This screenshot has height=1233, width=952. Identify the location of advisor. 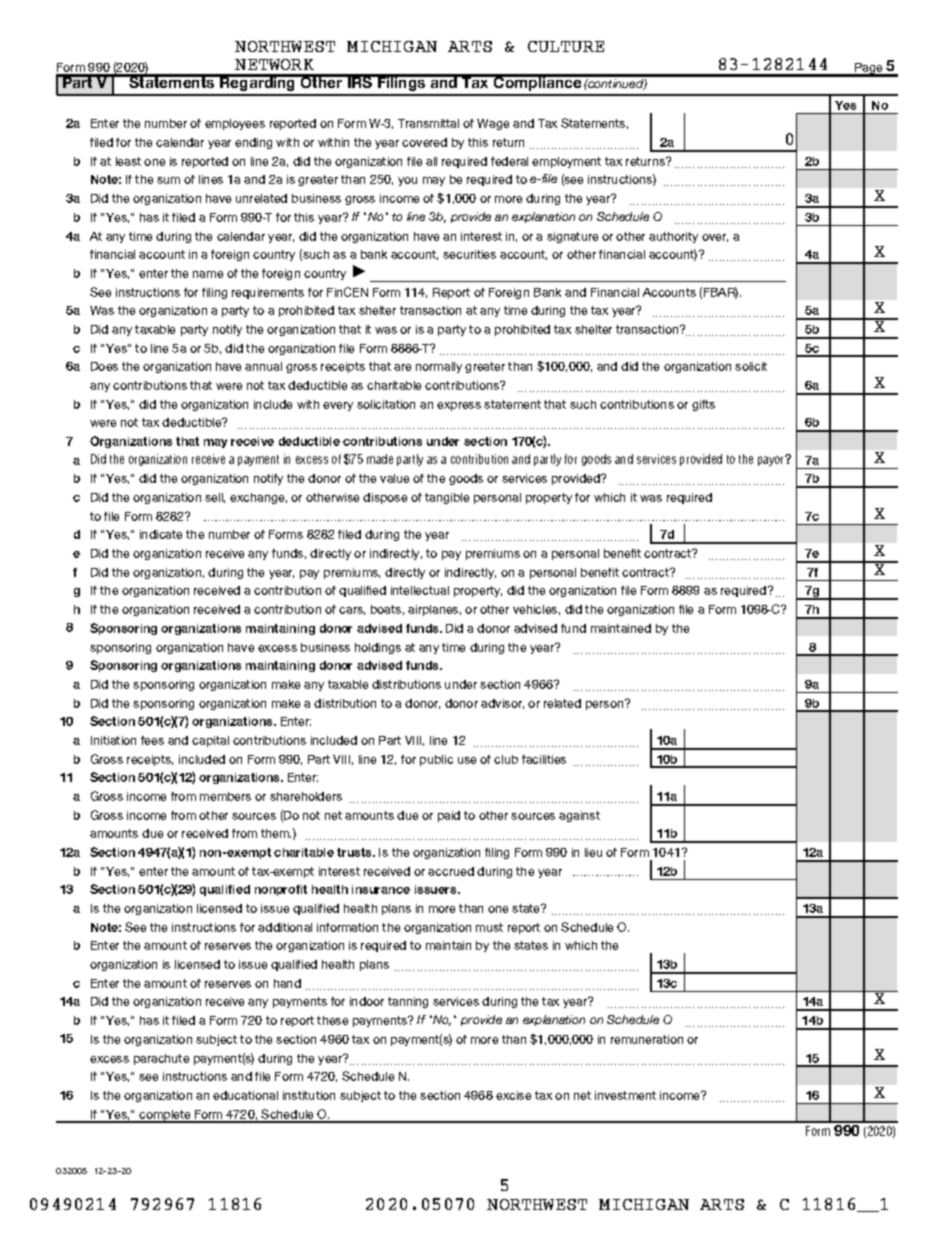
(502, 704).
